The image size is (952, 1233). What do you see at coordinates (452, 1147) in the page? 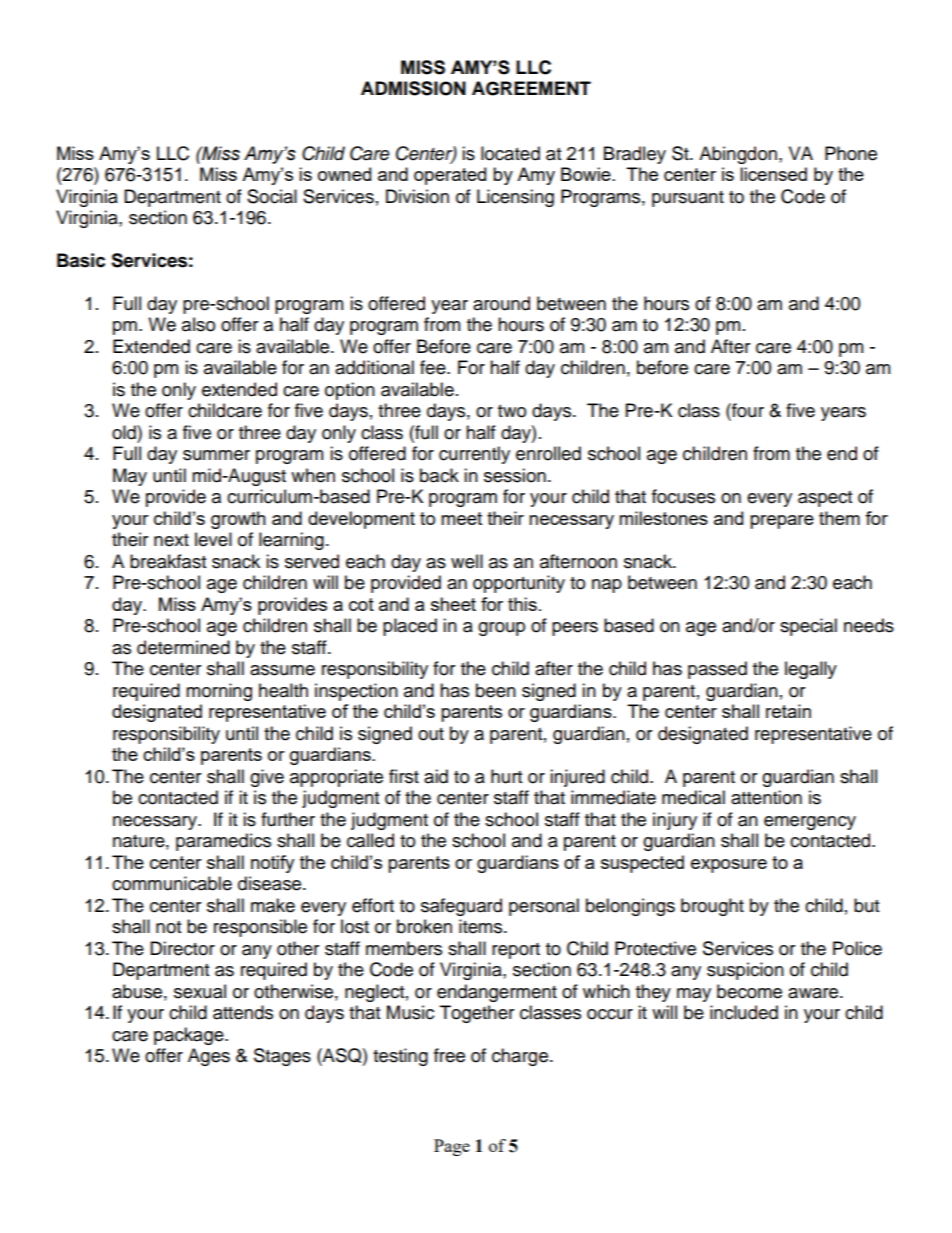
I see `Page` at bounding box center [452, 1147].
